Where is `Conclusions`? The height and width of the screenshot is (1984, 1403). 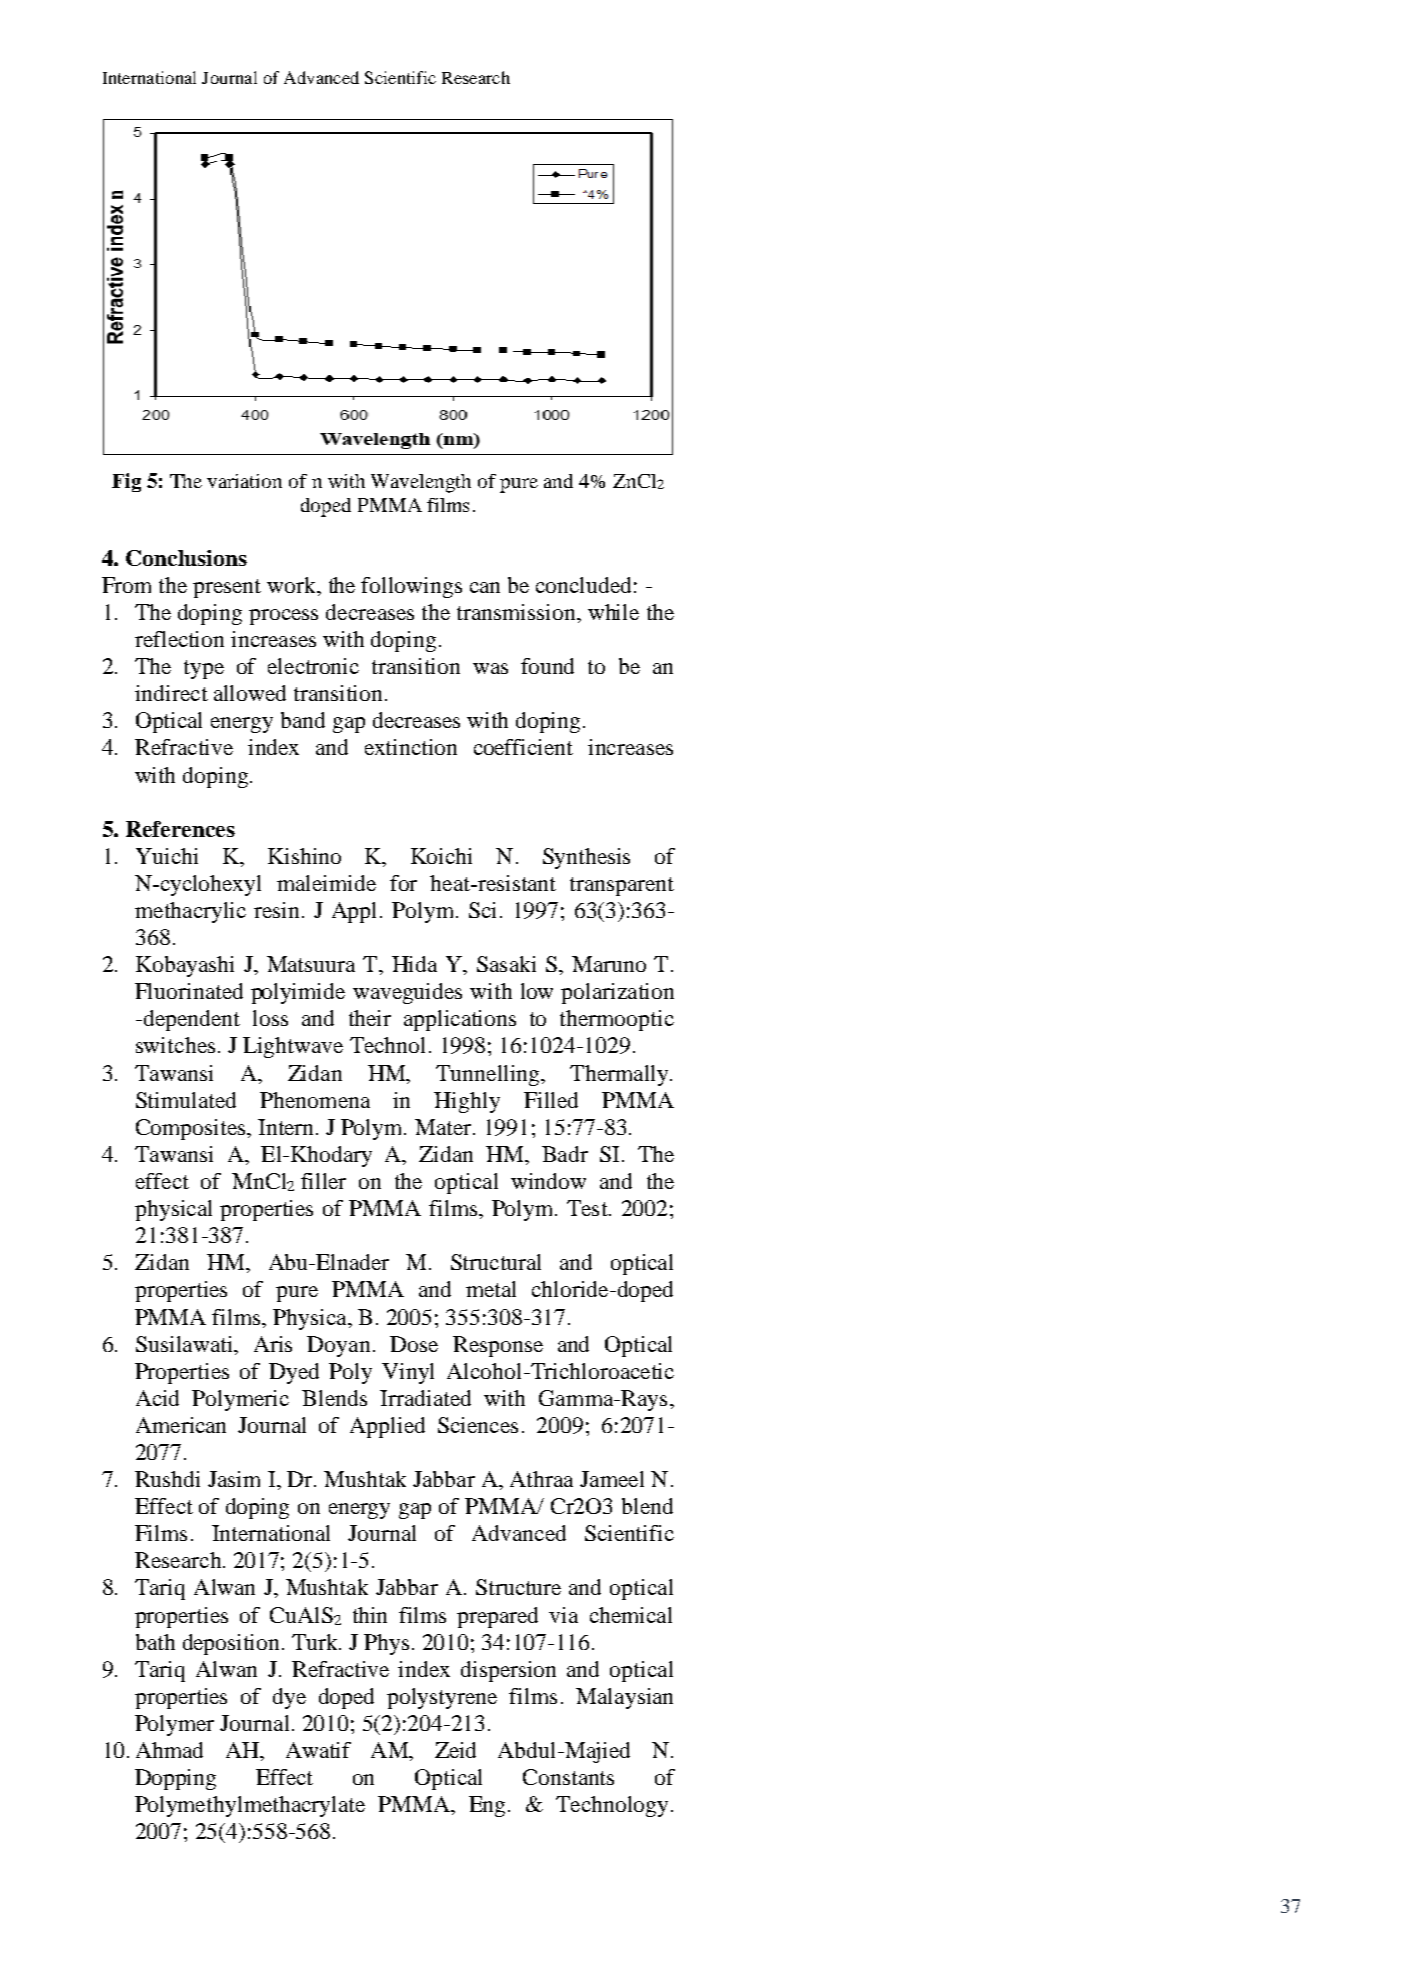
Conclusions is located at coordinates (186, 558).
